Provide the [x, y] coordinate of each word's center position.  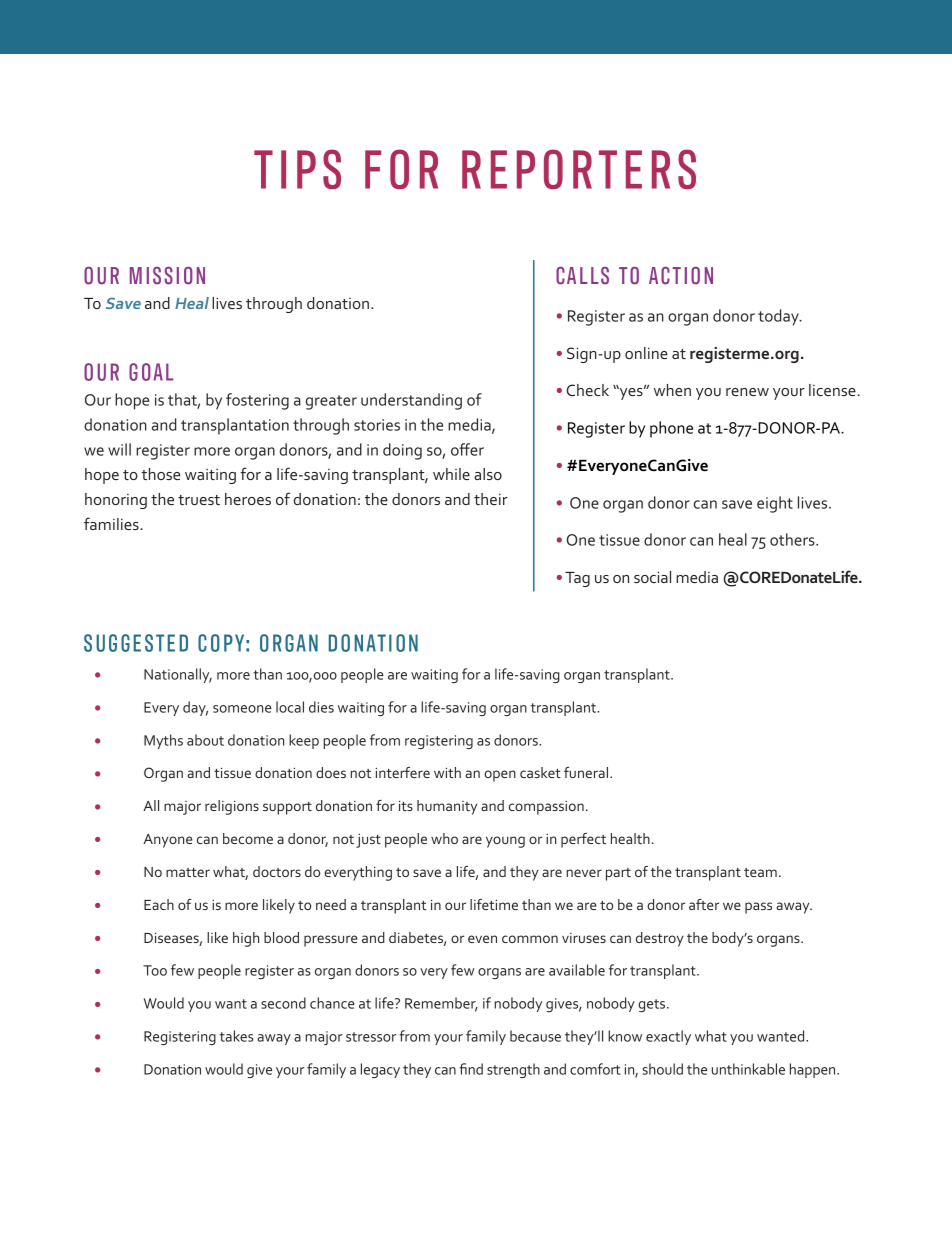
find [471, 1069]
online [646, 353]
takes [237, 1036]
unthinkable [748, 1069]
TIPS [297, 169]
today [779, 317]
